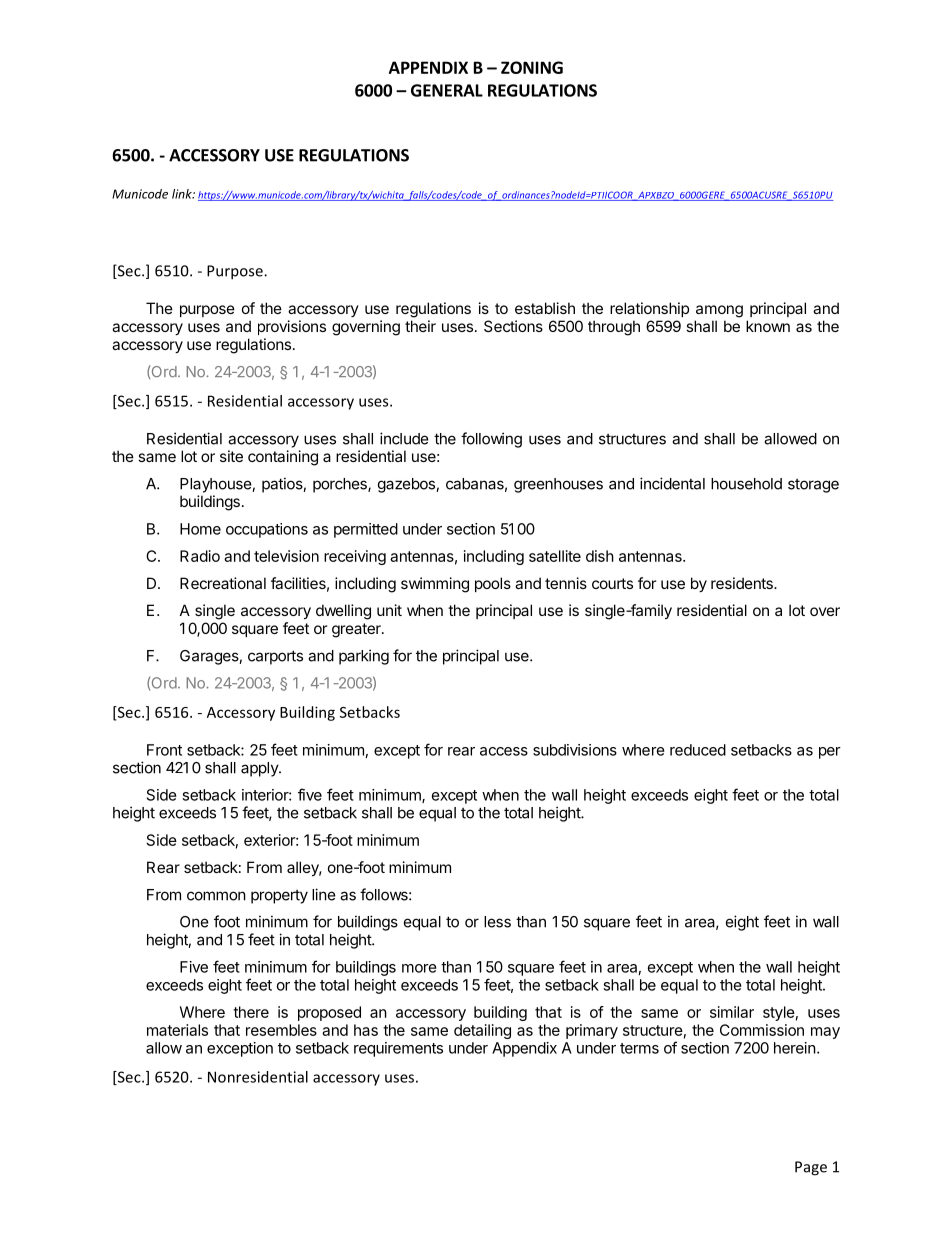 This page has height=1233, width=952. Describe the element at coordinates (292, 327) in the page. I see `provisions` at that location.
